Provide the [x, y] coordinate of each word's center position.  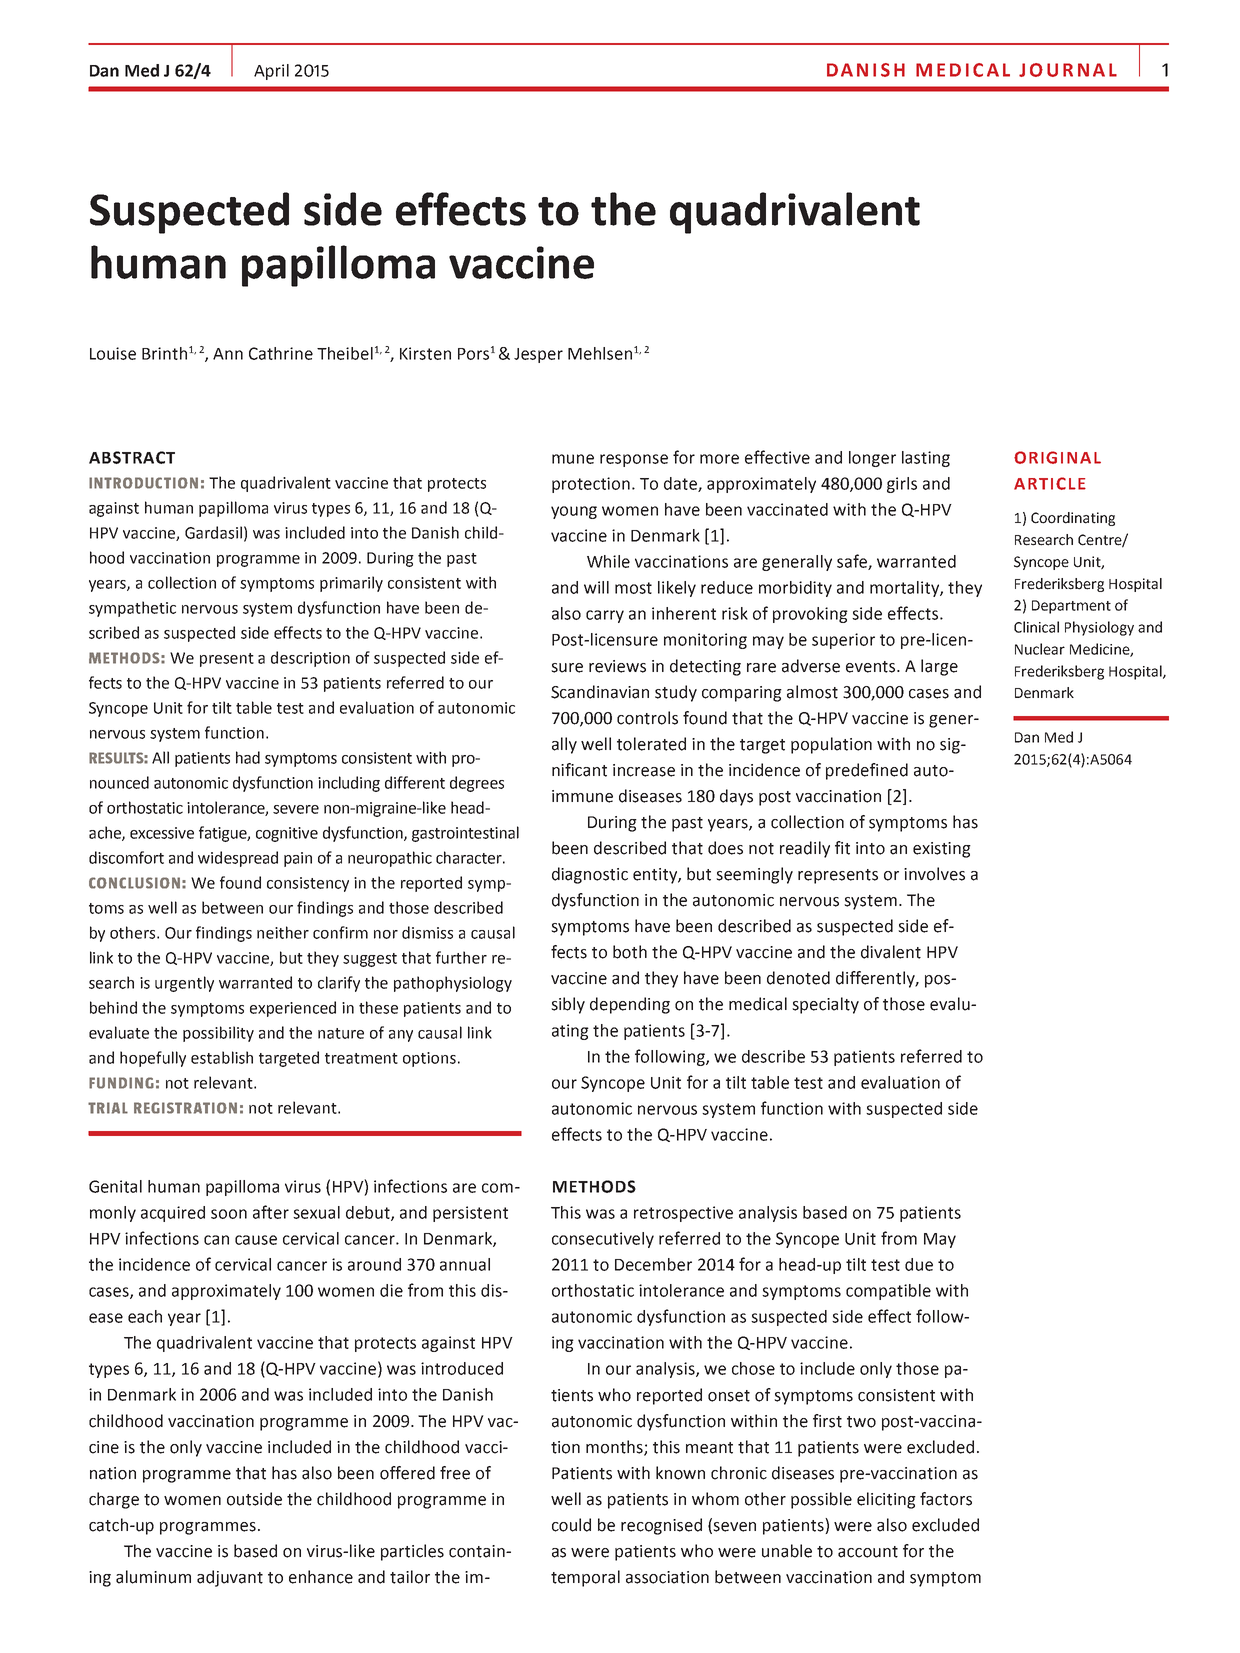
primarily [351, 584]
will [596, 587]
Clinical [1036, 627]
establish [222, 1057]
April [271, 72]
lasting [926, 459]
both [630, 952]
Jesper [538, 355]
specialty [825, 1005]
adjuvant [230, 1578]
